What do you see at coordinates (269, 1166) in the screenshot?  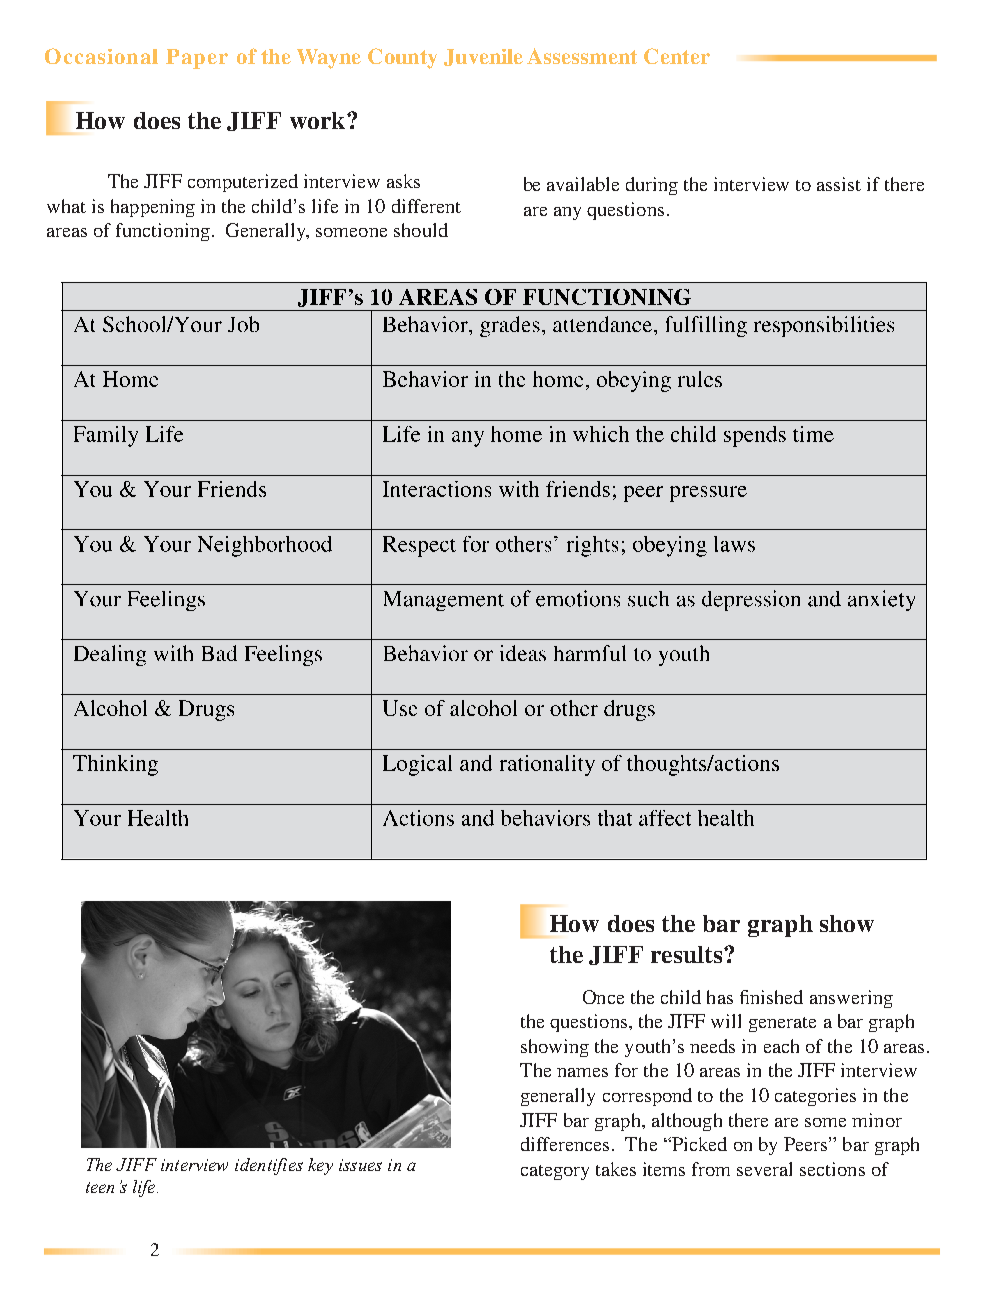 I see `identifies` at bounding box center [269, 1166].
